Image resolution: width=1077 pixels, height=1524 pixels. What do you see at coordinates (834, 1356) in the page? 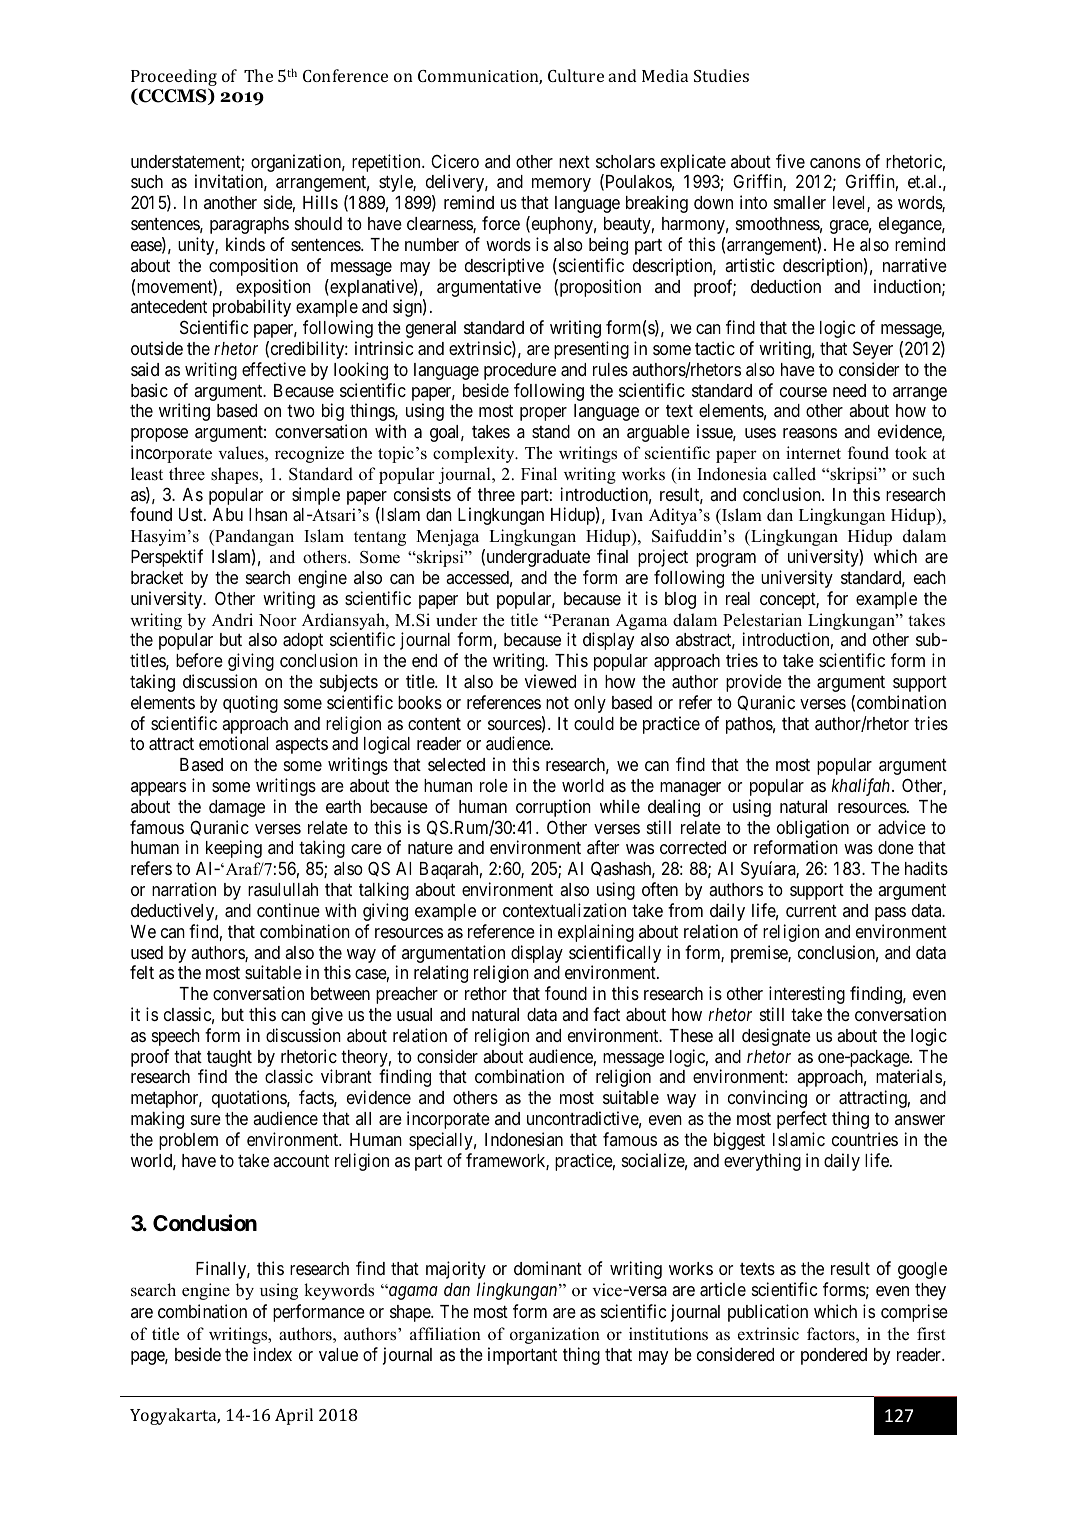
I see `pondered` at bounding box center [834, 1356].
